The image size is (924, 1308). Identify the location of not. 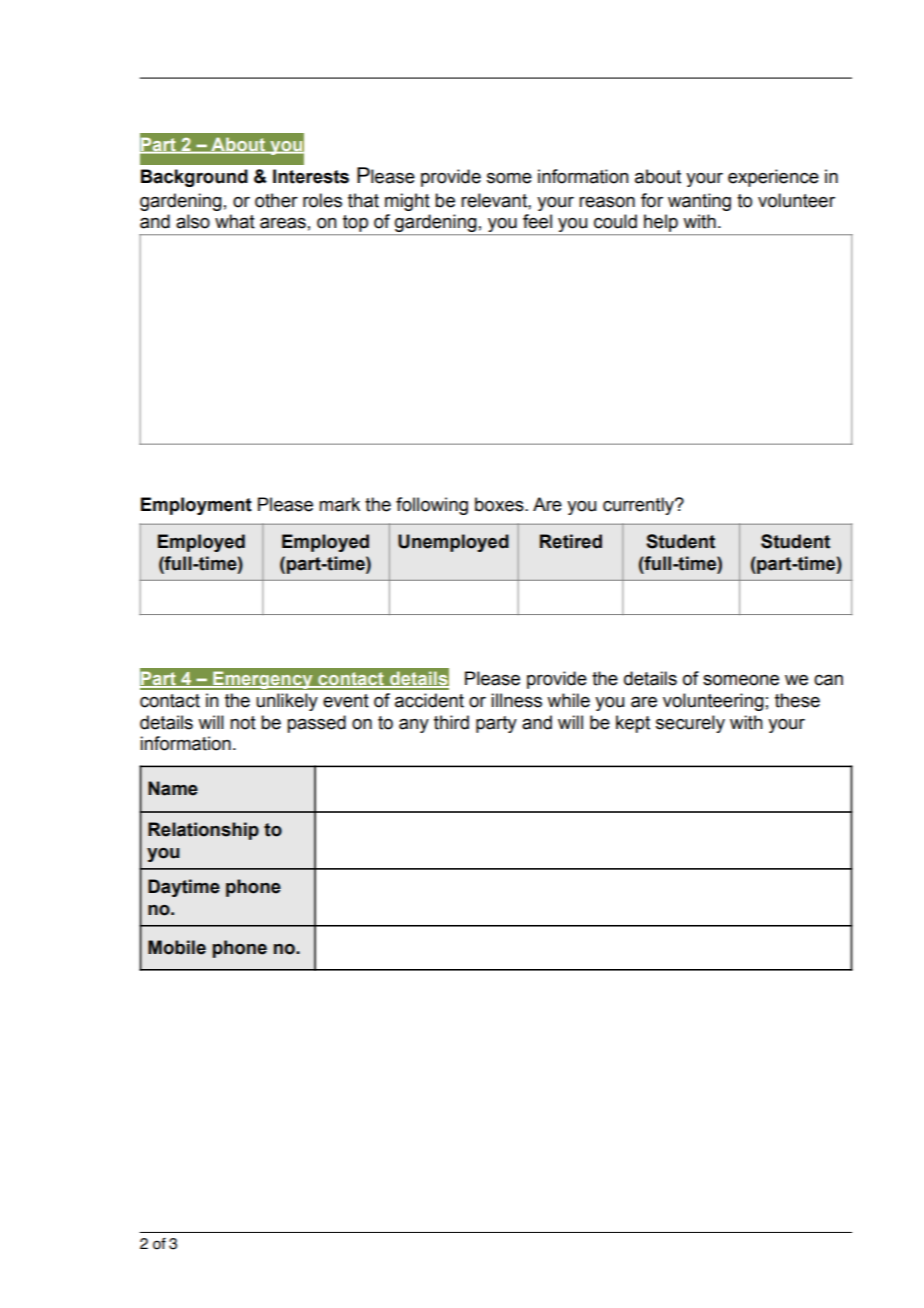
(243, 723).
